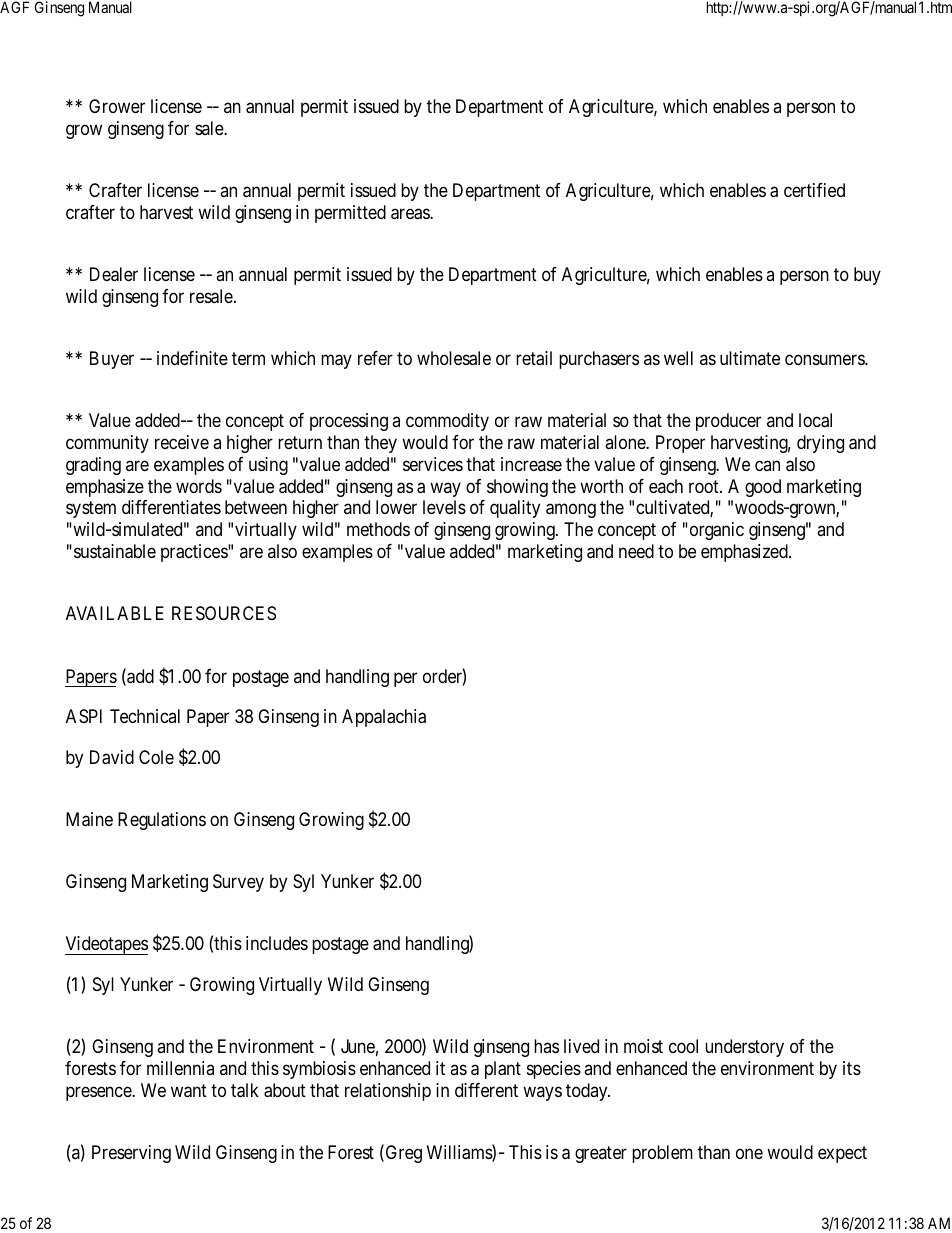  Describe the element at coordinates (162, 821) in the page. I see `Regulations` at that location.
